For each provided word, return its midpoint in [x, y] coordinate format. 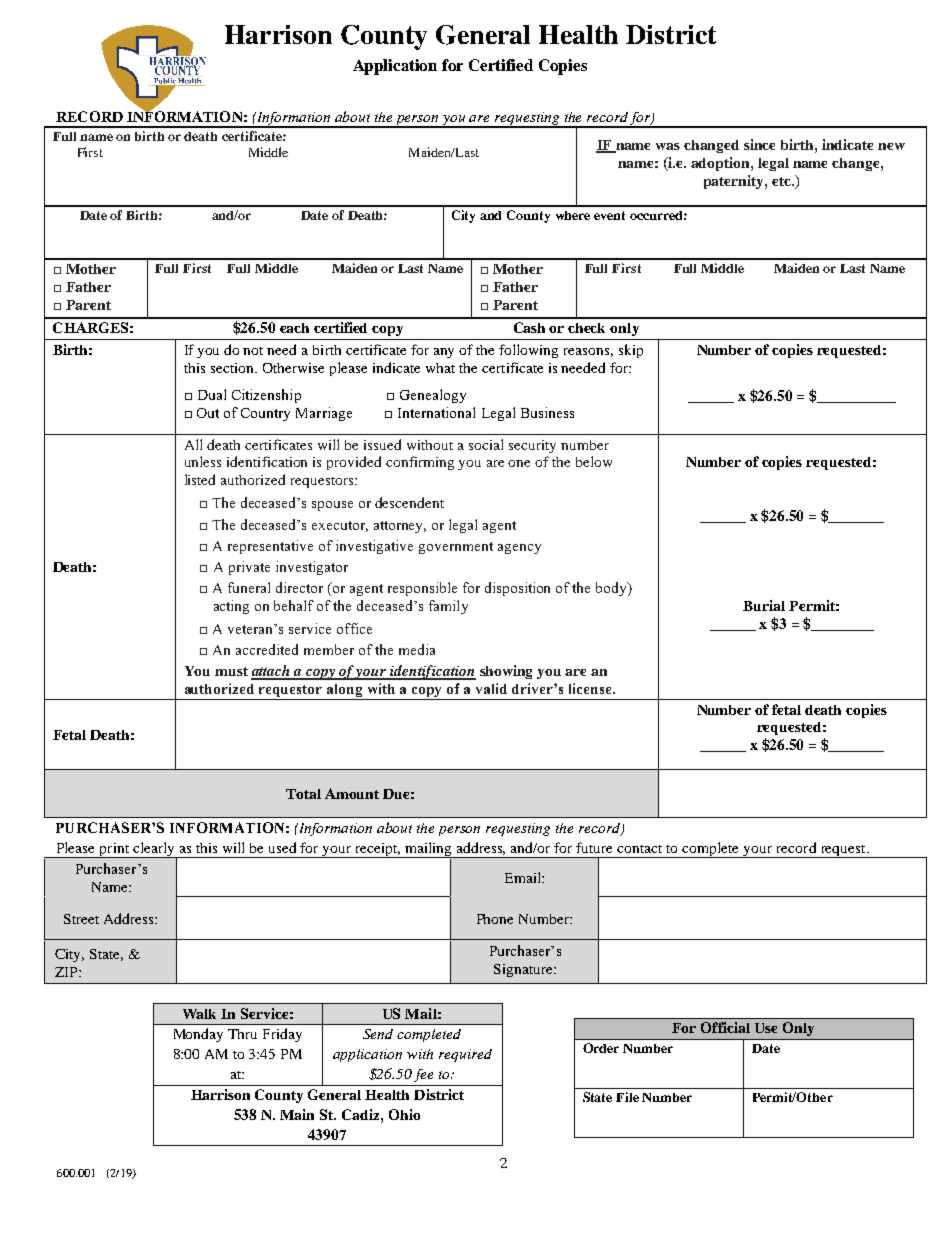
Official [725, 1027]
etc [782, 181]
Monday [198, 1035]
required [465, 1055]
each [294, 328]
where [573, 215]
